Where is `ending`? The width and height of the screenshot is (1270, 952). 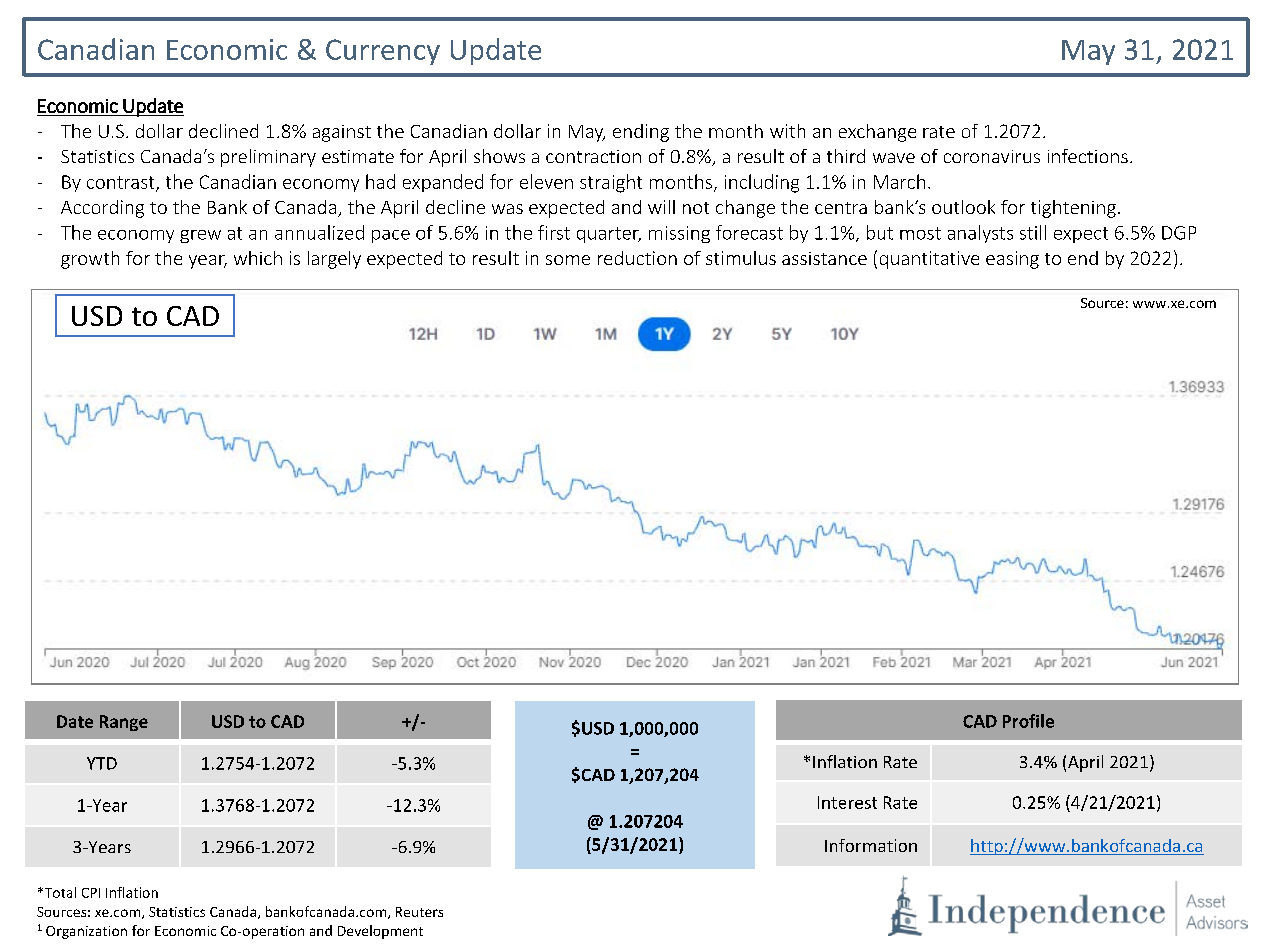 ending is located at coordinates (641, 133).
